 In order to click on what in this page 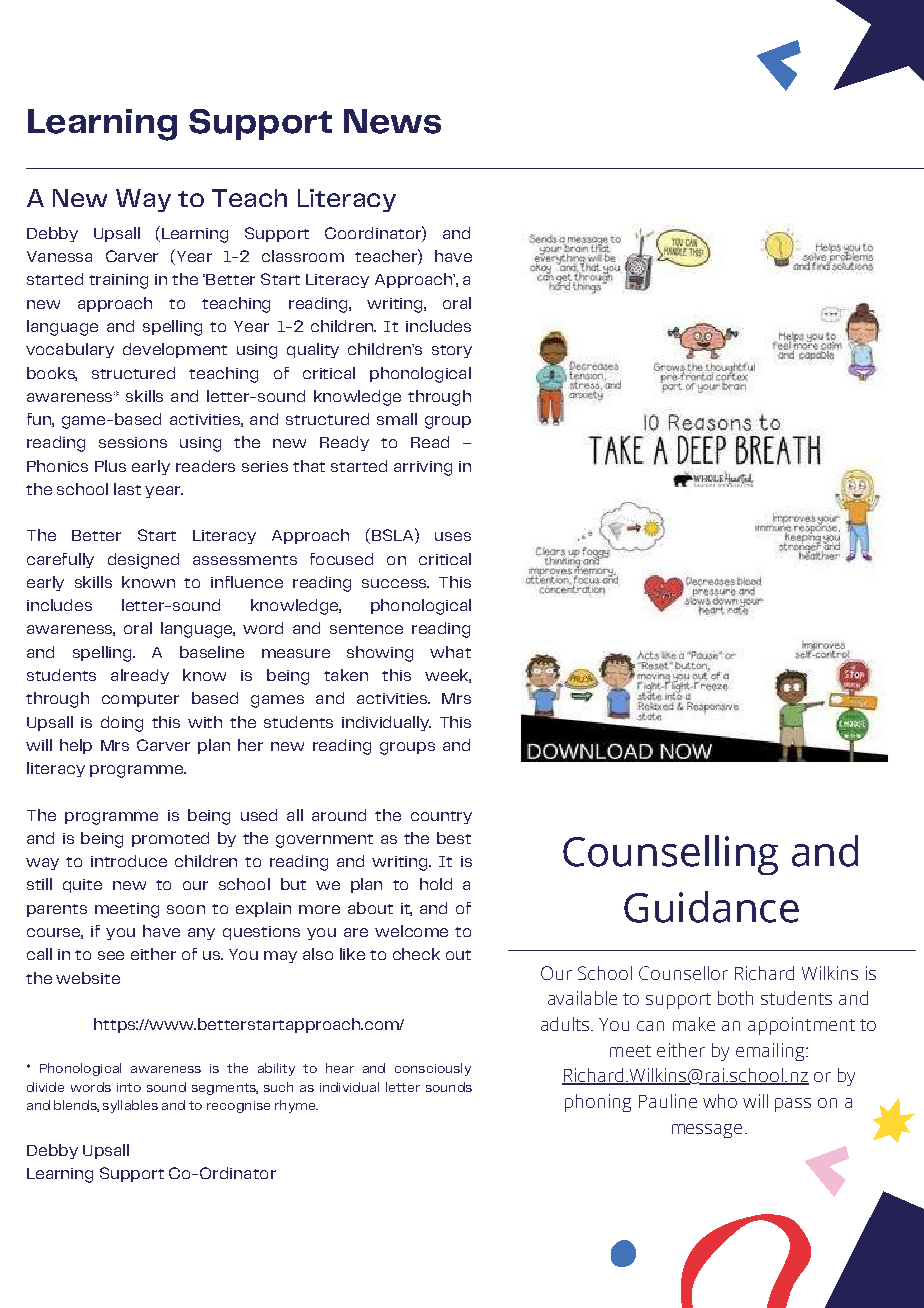, I will do `click(450, 652)`.
